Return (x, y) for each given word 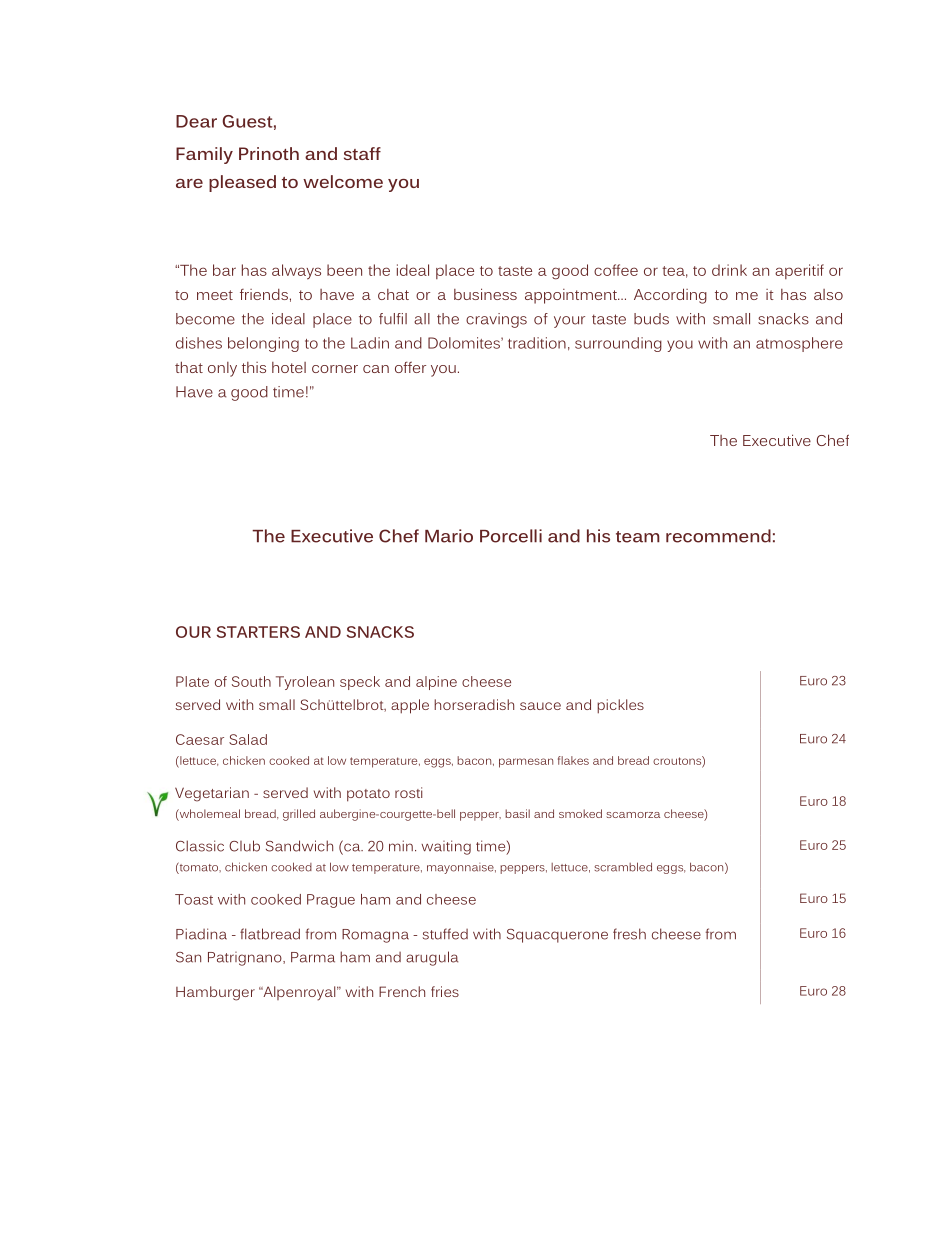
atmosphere (799, 344)
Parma (313, 957)
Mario (449, 536)
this (254, 367)
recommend (718, 536)
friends (264, 294)
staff (362, 153)
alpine (436, 683)
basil (517, 813)
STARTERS (258, 632)
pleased (242, 183)
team (638, 537)
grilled (299, 815)
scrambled (623, 867)
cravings (496, 320)
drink (729, 270)
